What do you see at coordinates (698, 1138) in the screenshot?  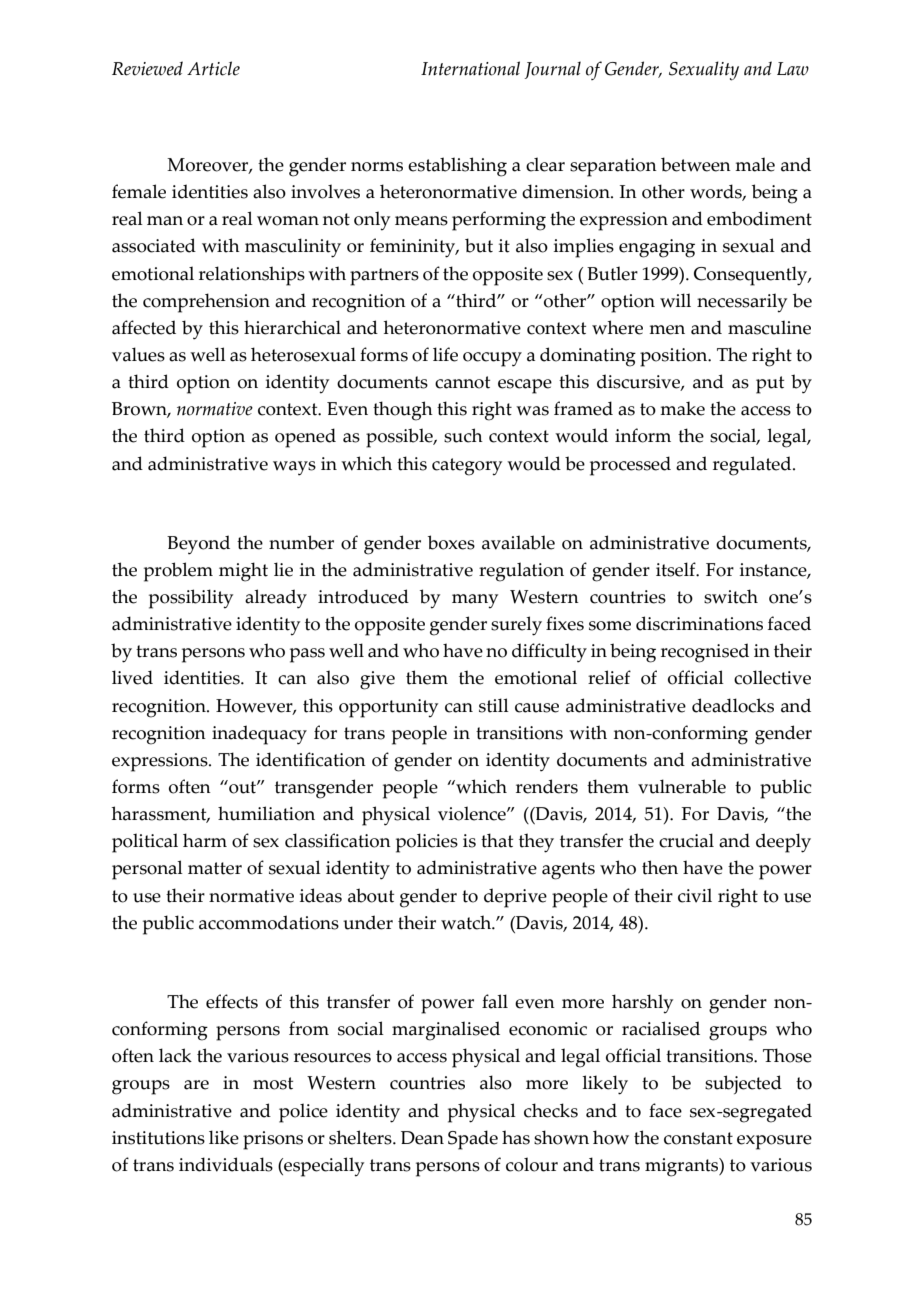 I see `constant` at bounding box center [698, 1138].
